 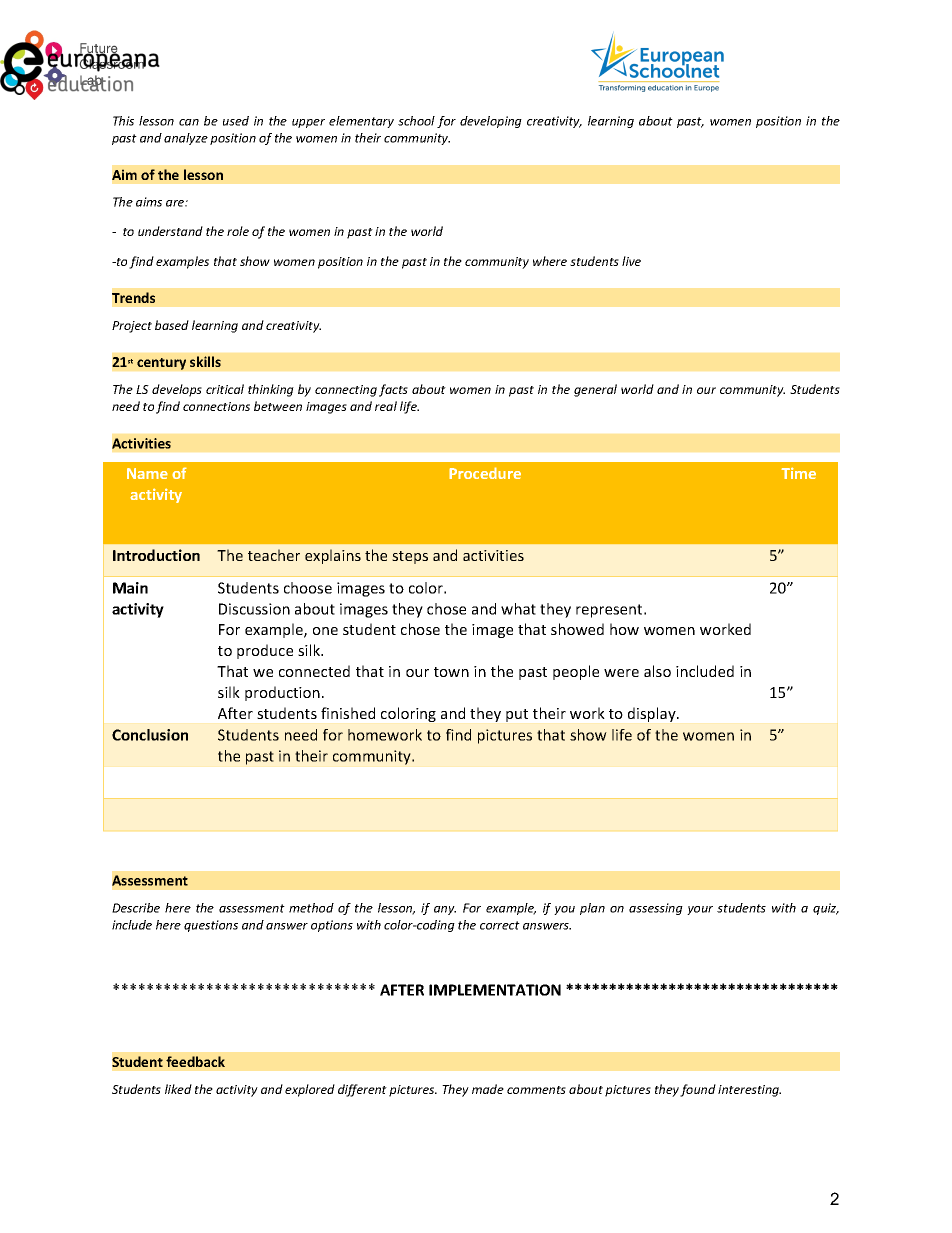 What do you see at coordinates (595, 390) in the image?
I see `general` at bounding box center [595, 390].
